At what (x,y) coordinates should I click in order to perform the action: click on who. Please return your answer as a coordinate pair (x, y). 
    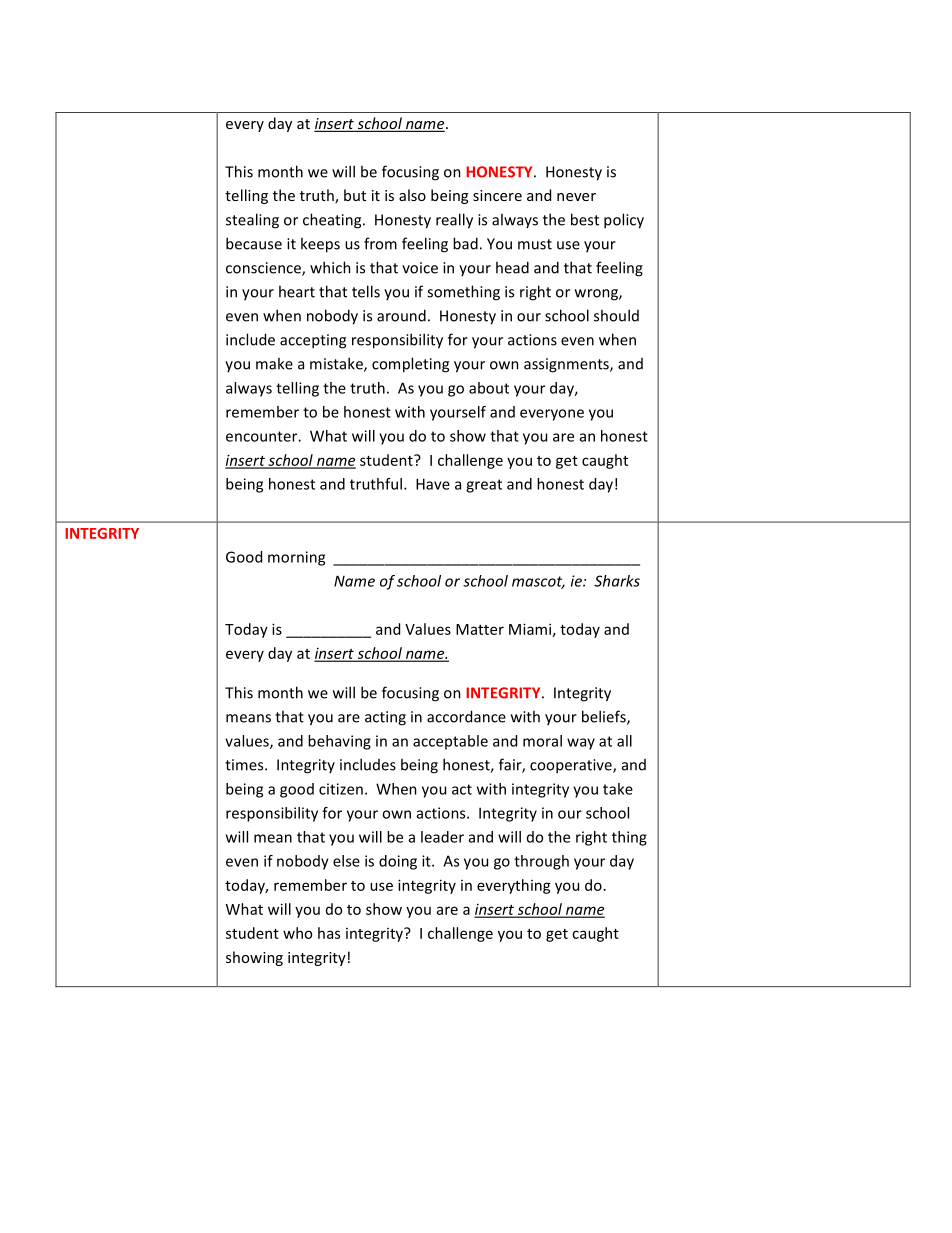
    Looking at the image, I should click on (297, 933).
